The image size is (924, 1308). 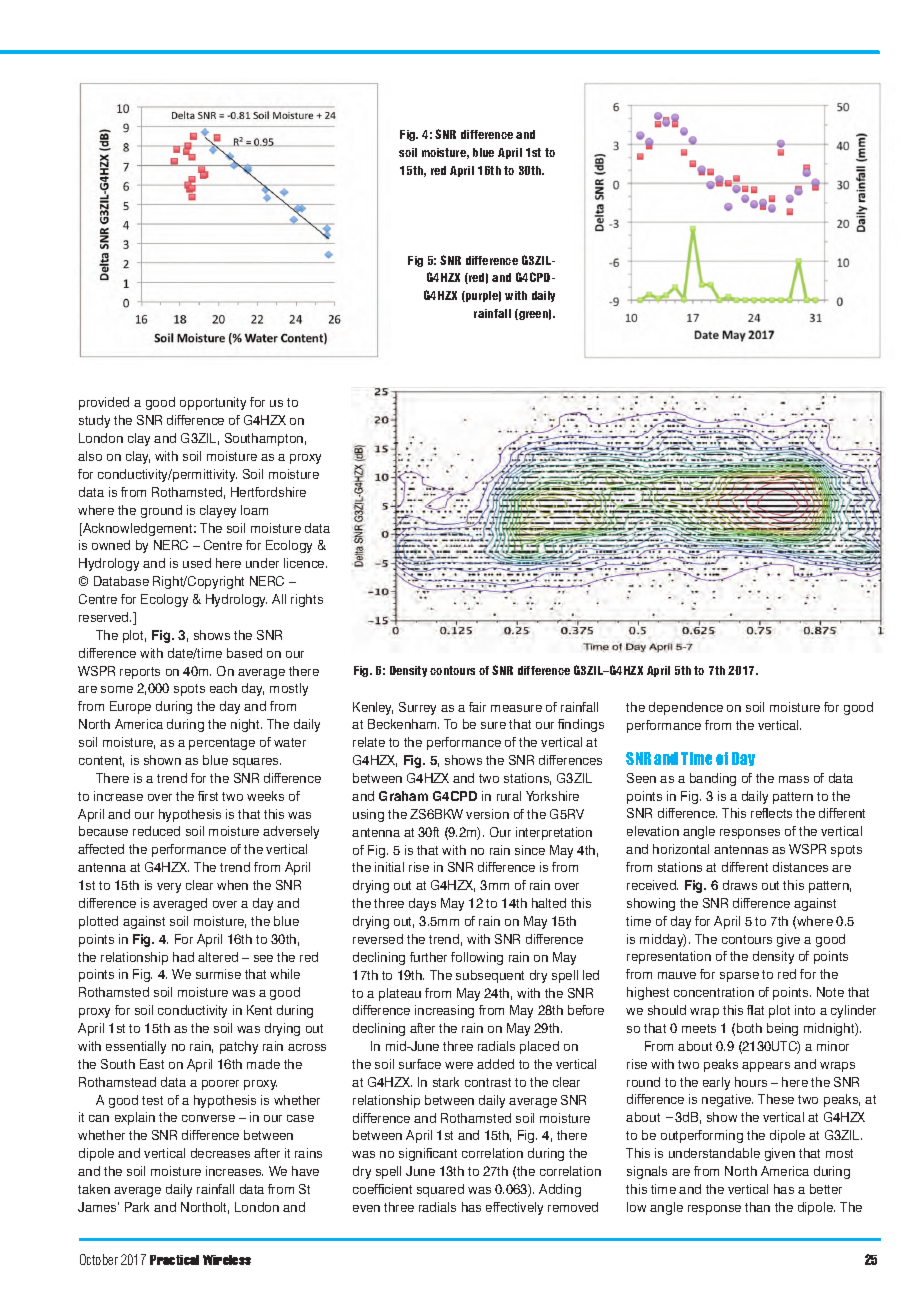 I want to click on opportunity, so click(x=213, y=403).
